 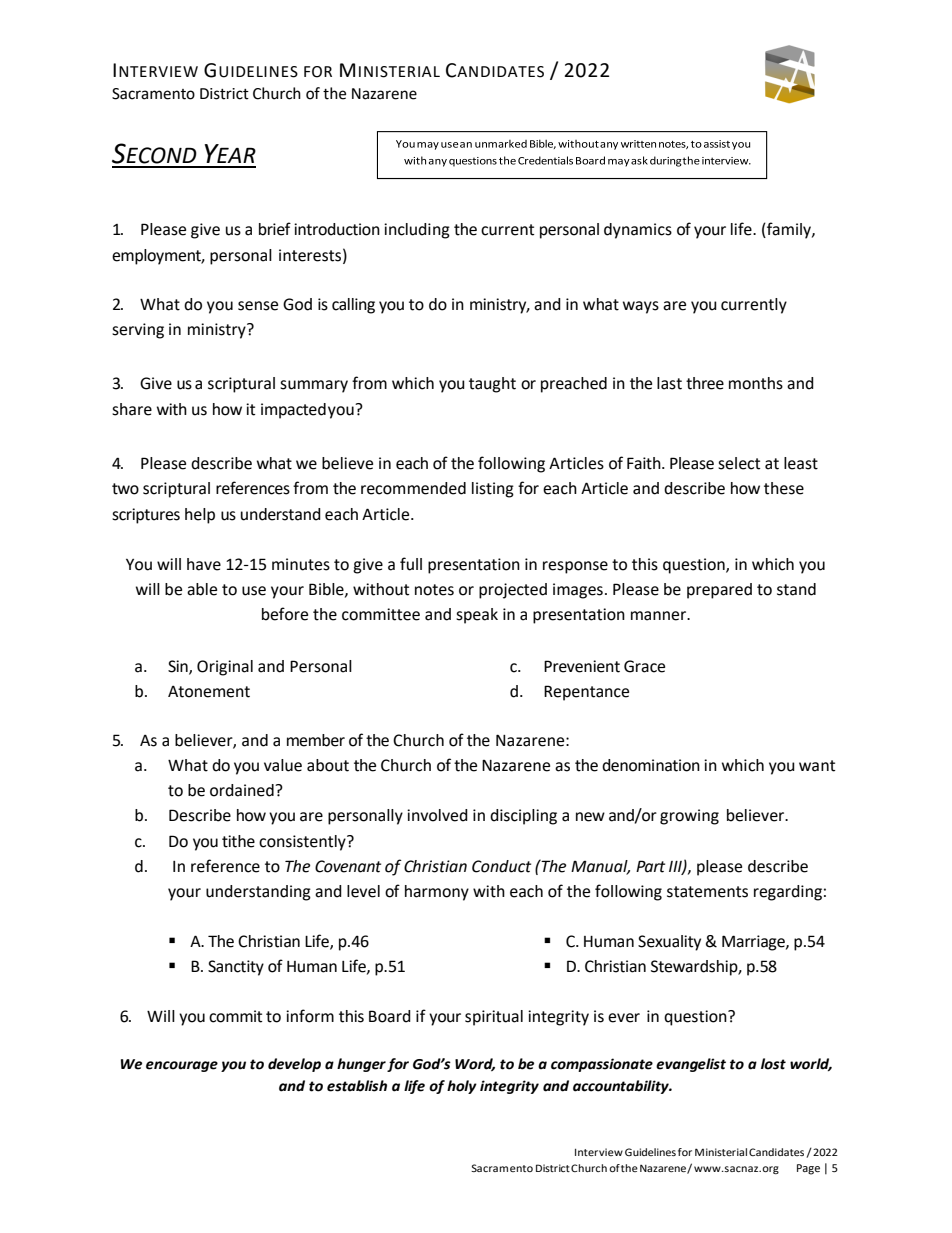 I want to click on growing, so click(x=689, y=817).
